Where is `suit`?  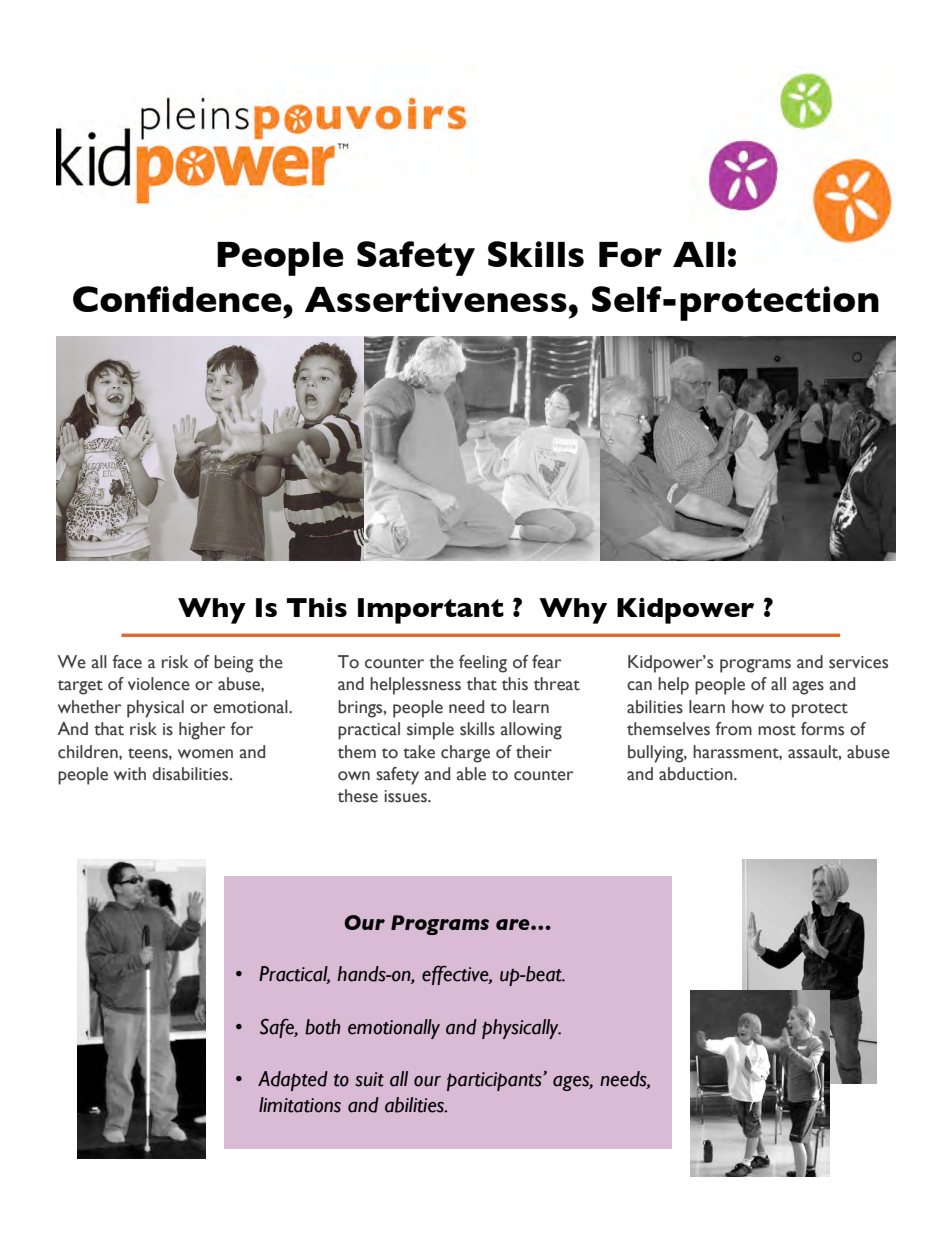 suit is located at coordinates (369, 1079).
